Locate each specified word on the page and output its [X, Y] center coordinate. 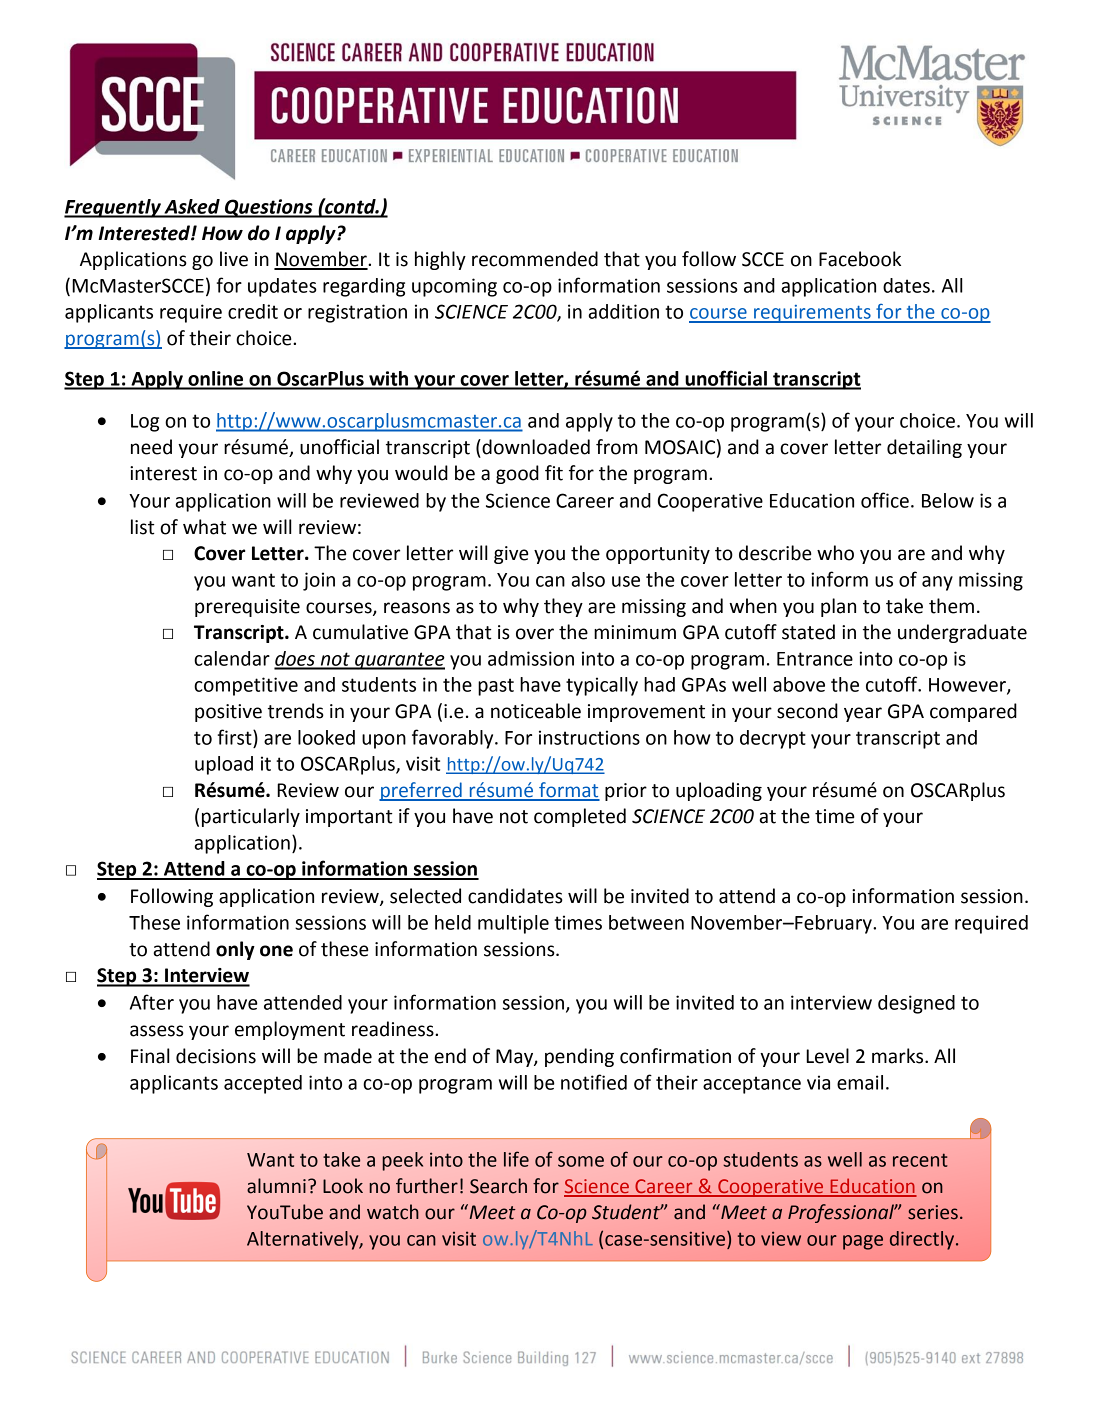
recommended [535, 259]
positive [228, 713]
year [863, 714]
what [204, 527]
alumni [276, 1186]
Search [498, 1186]
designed [916, 1004]
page [863, 1242]
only [235, 950]
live [234, 259]
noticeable [536, 711]
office [885, 500]
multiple [513, 924]
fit [554, 473]
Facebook [860, 259]
